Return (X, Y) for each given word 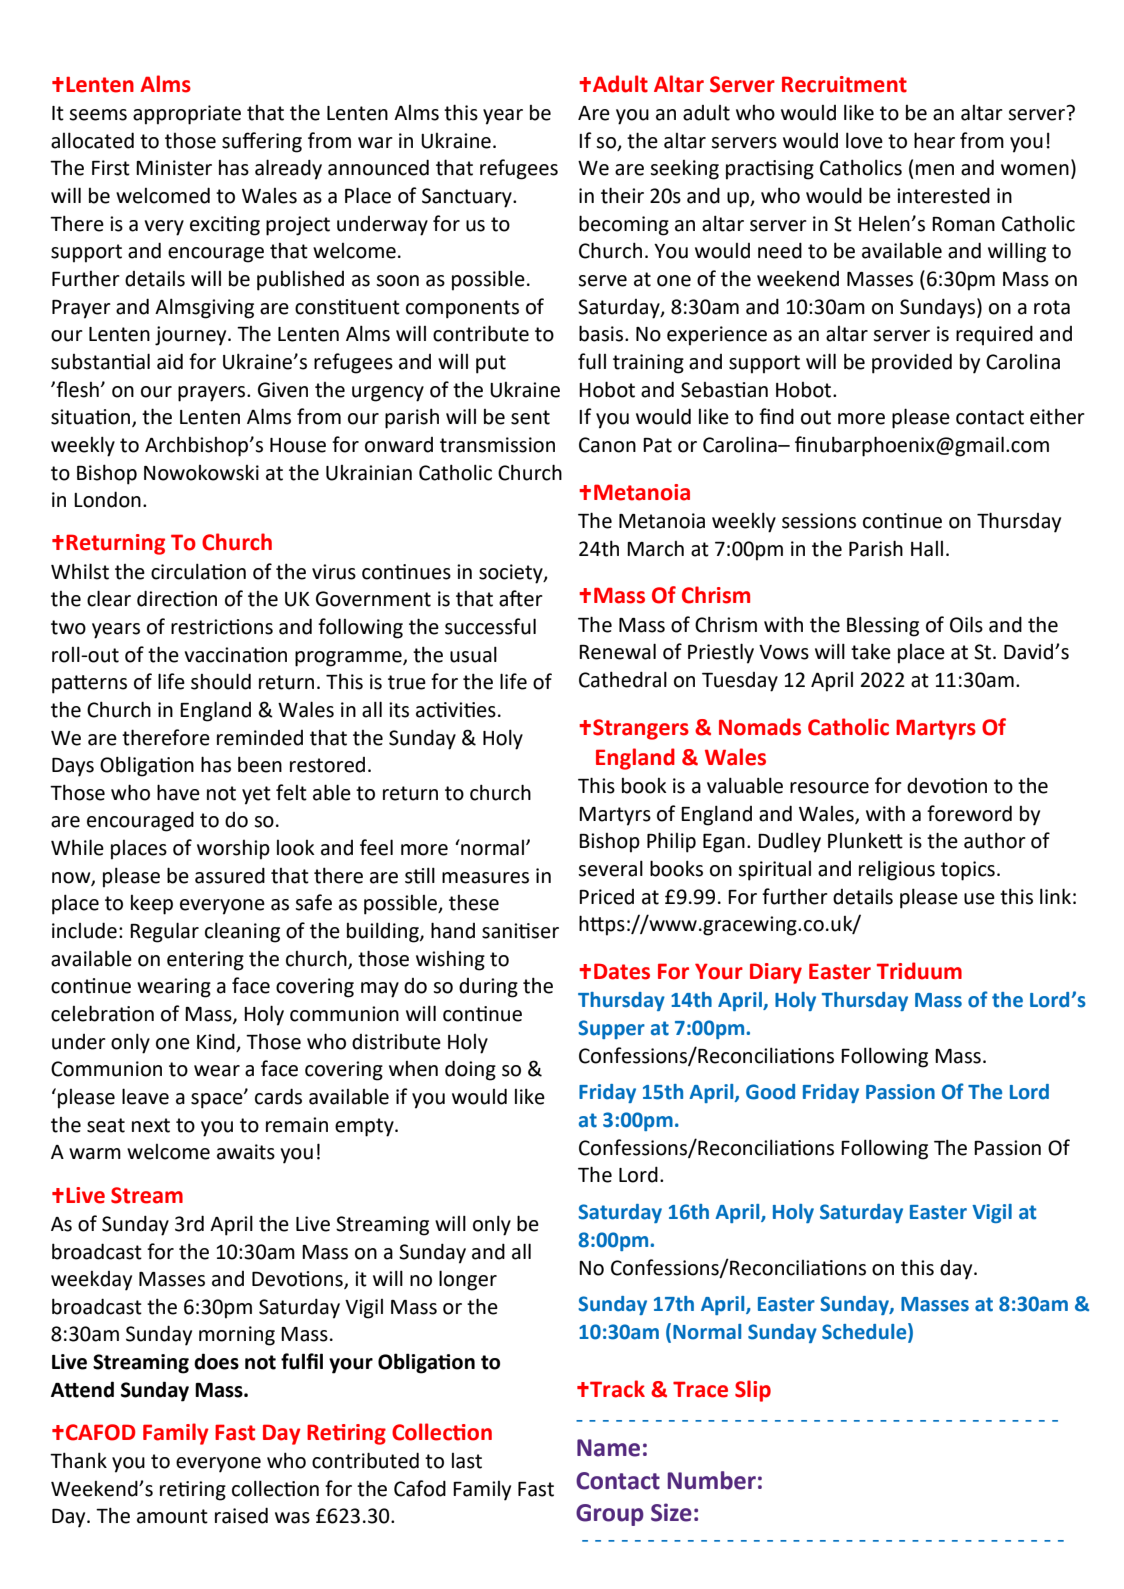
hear (934, 140)
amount (172, 1516)
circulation (198, 571)
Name (608, 1448)
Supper (611, 1029)
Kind (216, 1041)
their (622, 195)
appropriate (187, 115)
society (512, 574)
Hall (927, 549)
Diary (776, 973)
